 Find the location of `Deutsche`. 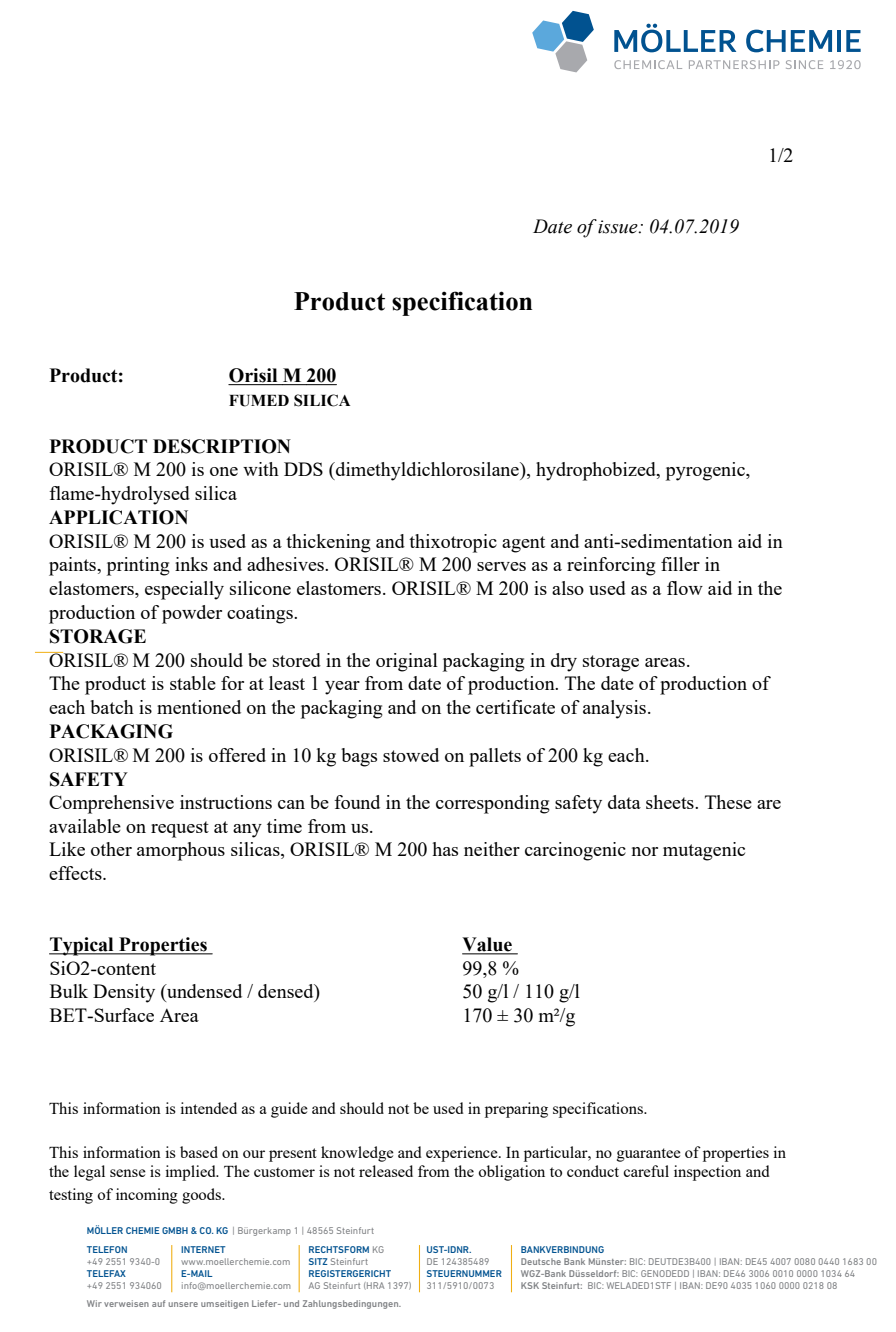

Deutsche is located at coordinates (541, 1261).
